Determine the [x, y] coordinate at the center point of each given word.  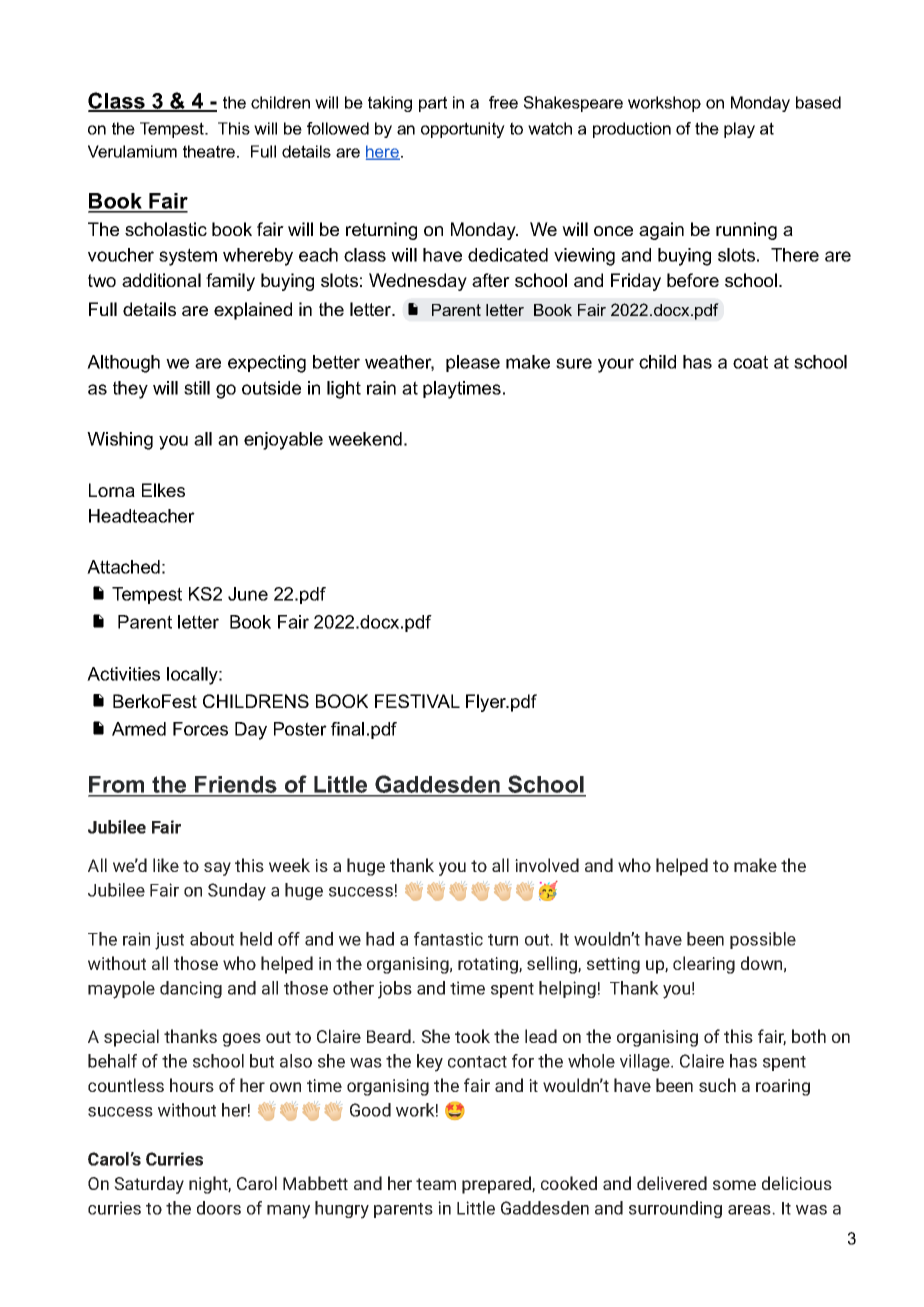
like [166, 865]
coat [750, 362]
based [818, 102]
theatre [209, 151]
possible [763, 940]
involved [547, 865]
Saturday [149, 1185]
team [436, 1184]
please [473, 363]
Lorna [112, 490]
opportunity [463, 130]
